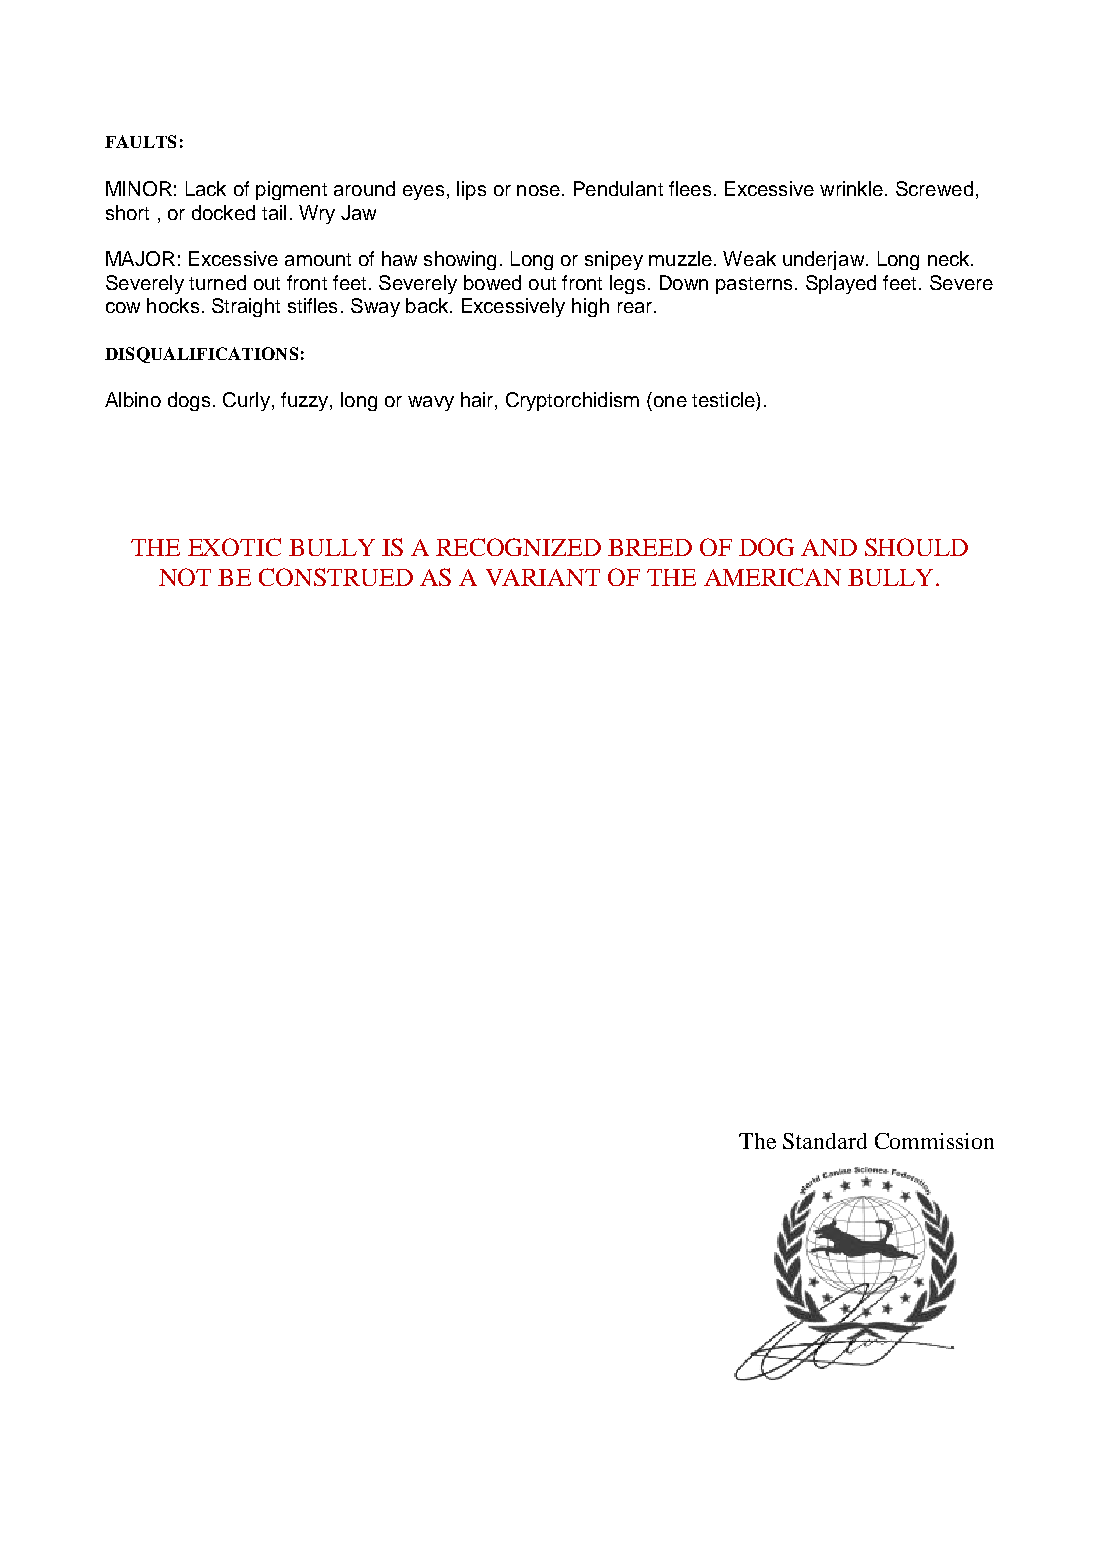  What do you see at coordinates (543, 577) in the screenshot?
I see `VARIANT` at bounding box center [543, 577].
